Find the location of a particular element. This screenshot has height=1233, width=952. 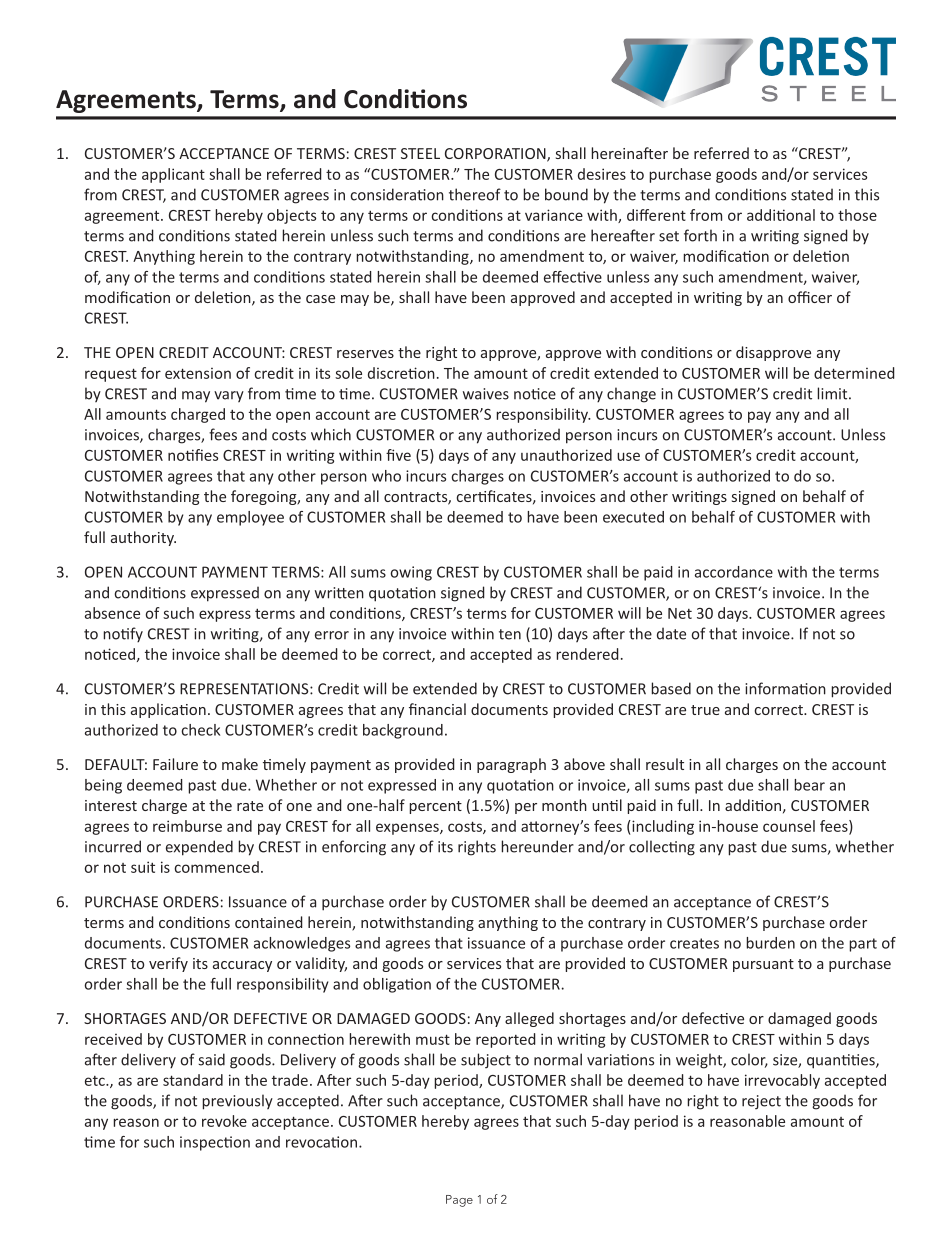

financial is located at coordinates (437, 709).
